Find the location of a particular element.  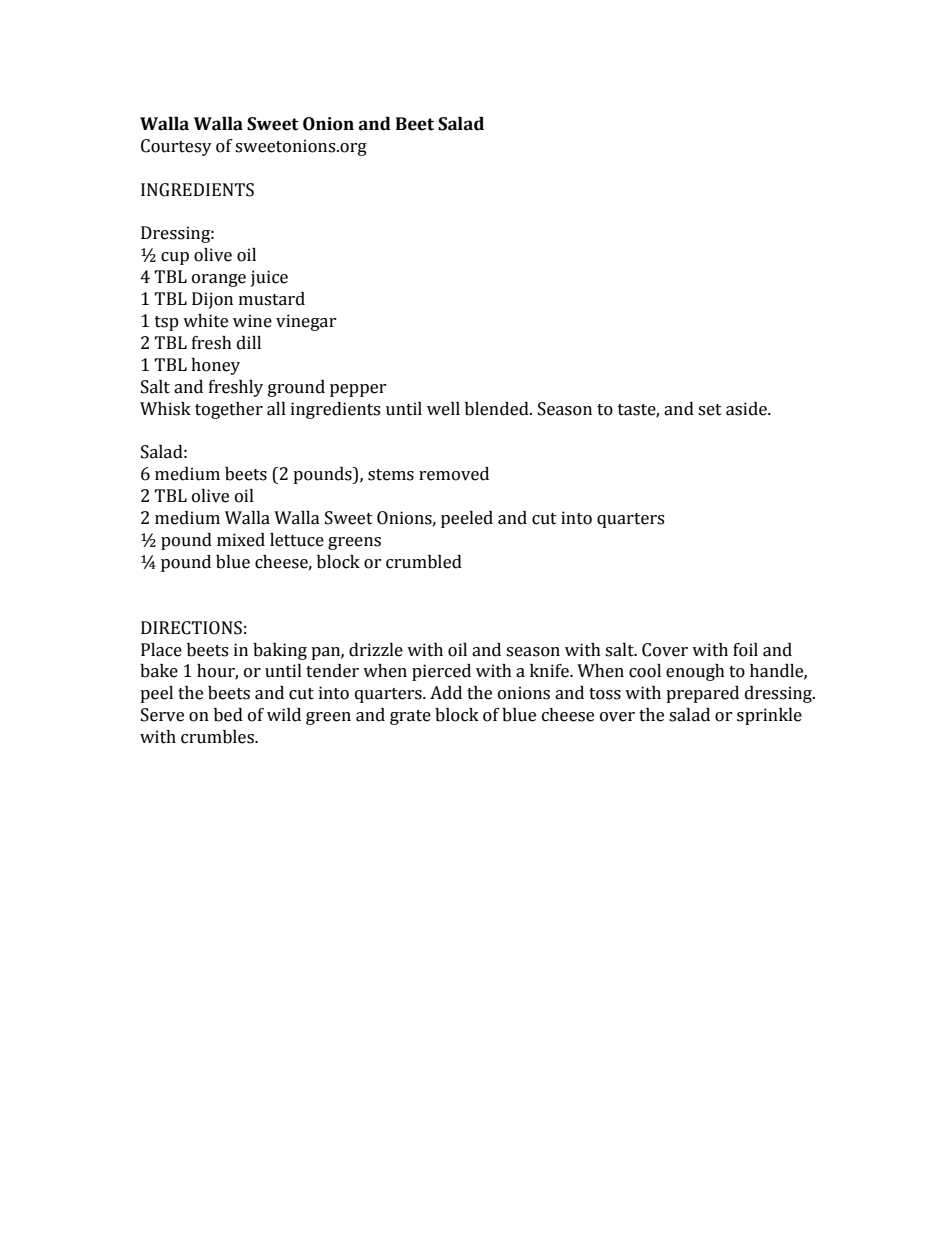

together is located at coordinates (229, 410).
